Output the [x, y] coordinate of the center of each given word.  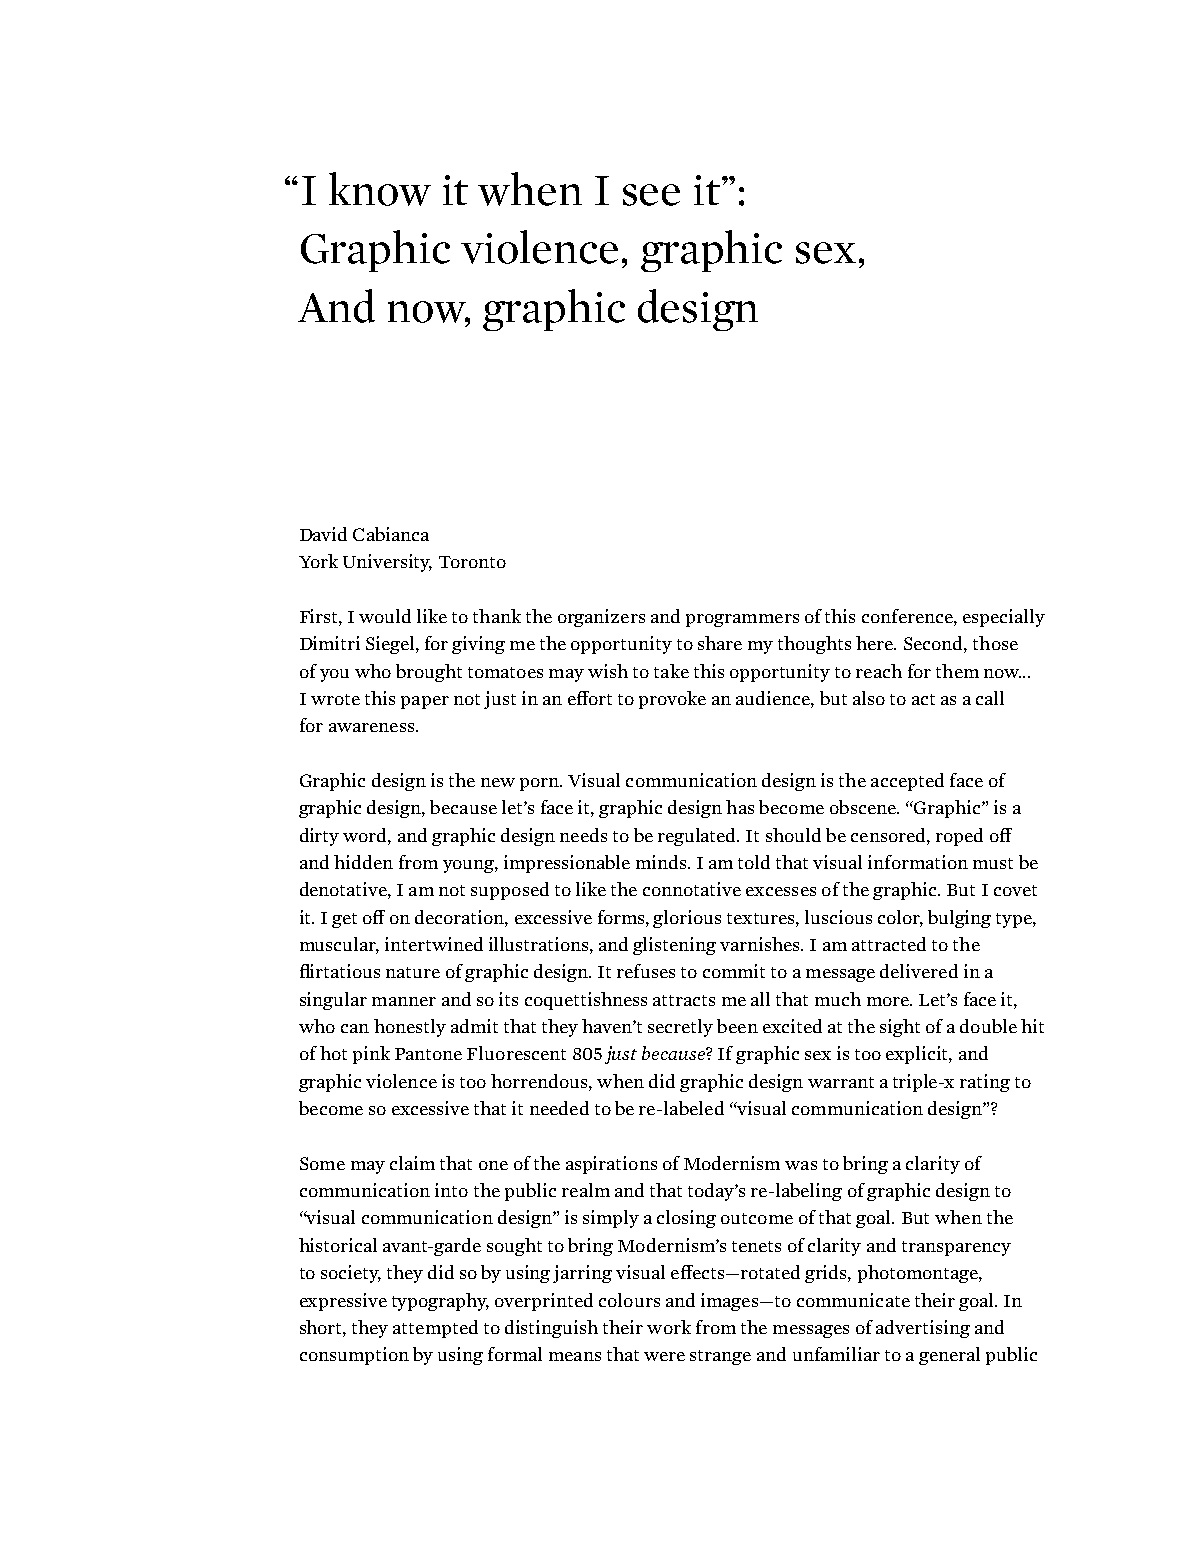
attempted [435, 1329]
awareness [373, 727]
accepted [907, 782]
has [740, 807]
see [651, 195]
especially [1004, 618]
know [380, 189]
